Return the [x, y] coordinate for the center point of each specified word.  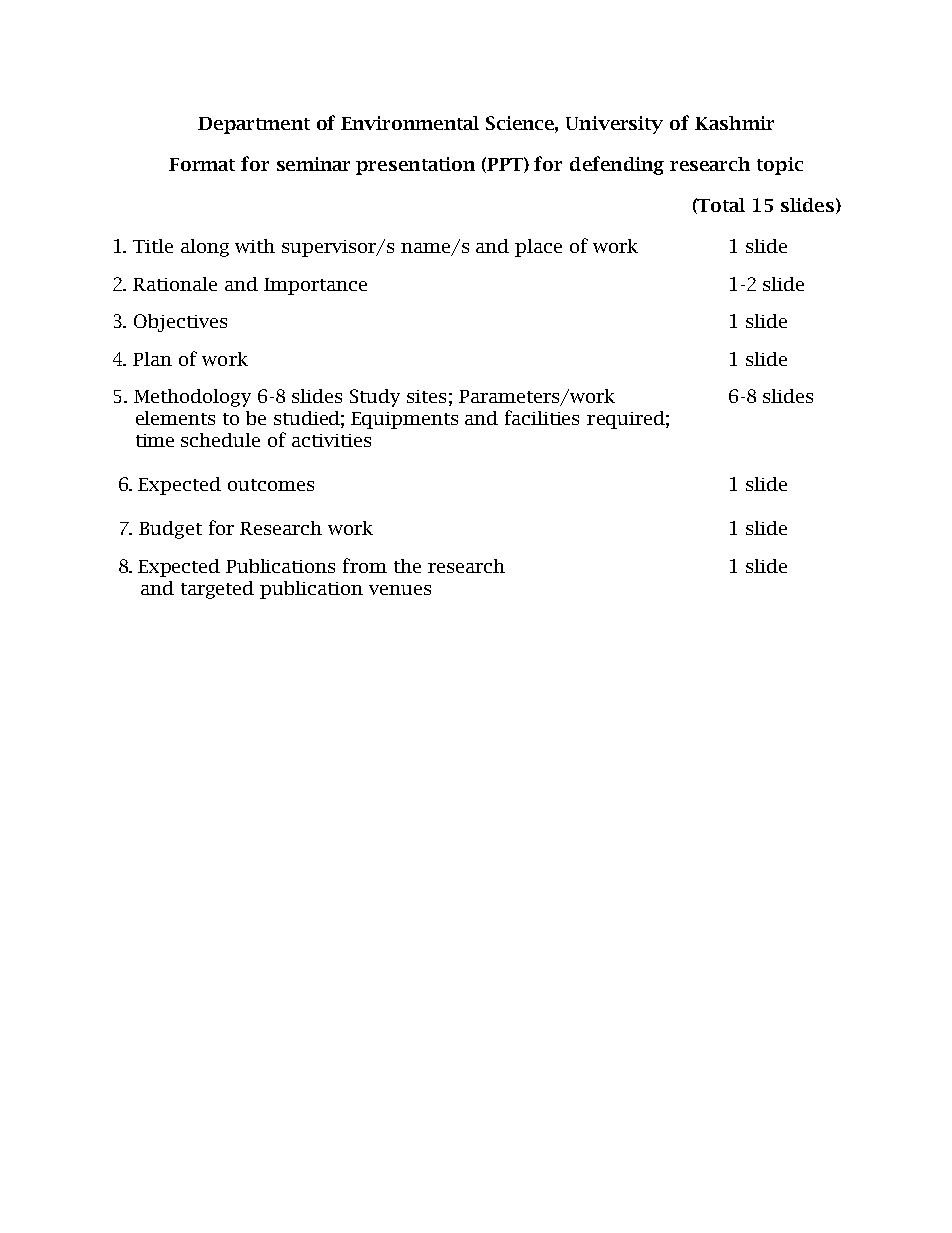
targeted [217, 590]
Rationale [175, 284]
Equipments [404, 420]
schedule [220, 440]
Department [254, 125]
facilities [542, 417]
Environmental [410, 123]
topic [780, 166]
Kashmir [734, 123]
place [538, 248]
